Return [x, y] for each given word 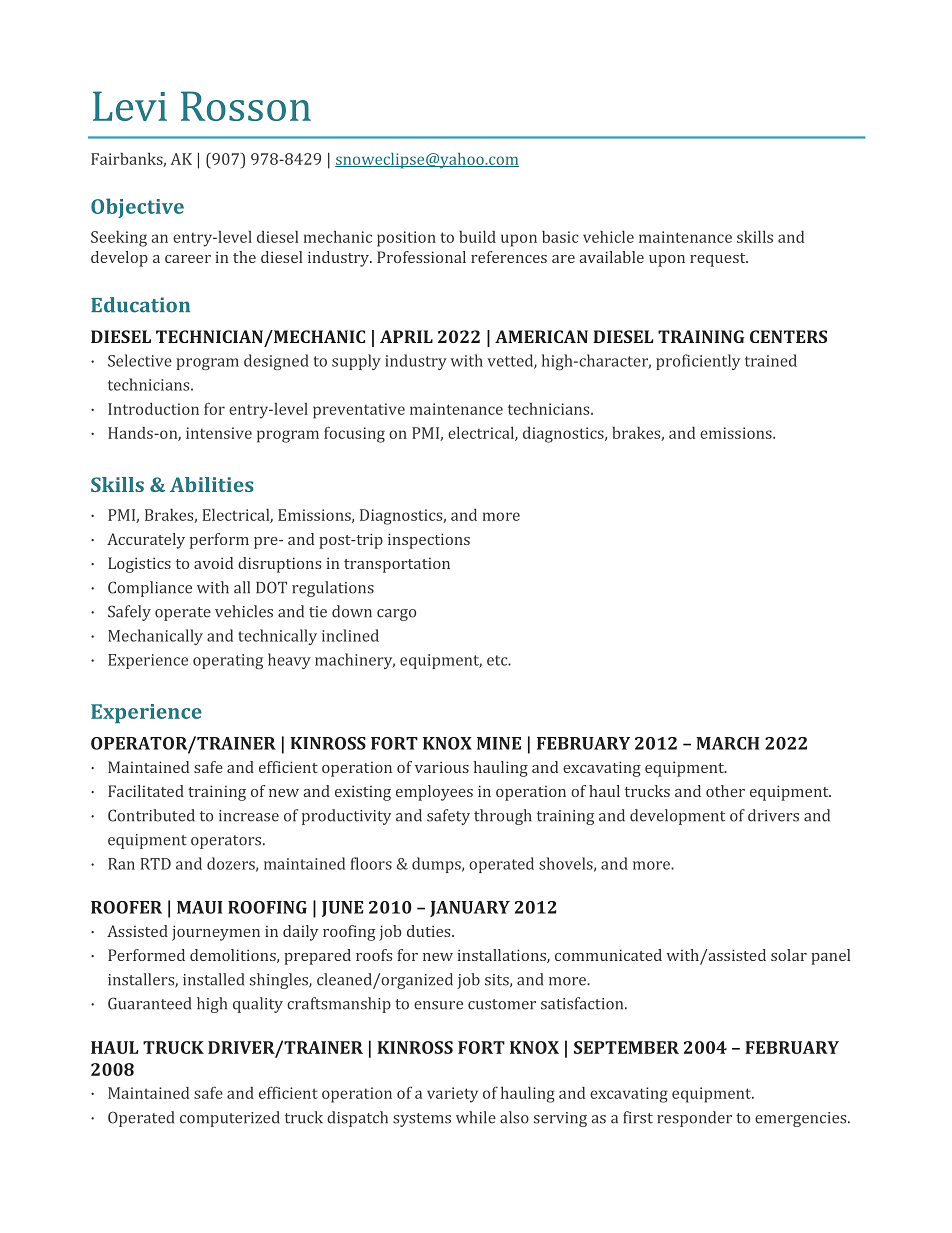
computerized [230, 1119]
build [477, 237]
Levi [130, 106]
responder [694, 1119]
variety [452, 1095]
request [719, 260]
